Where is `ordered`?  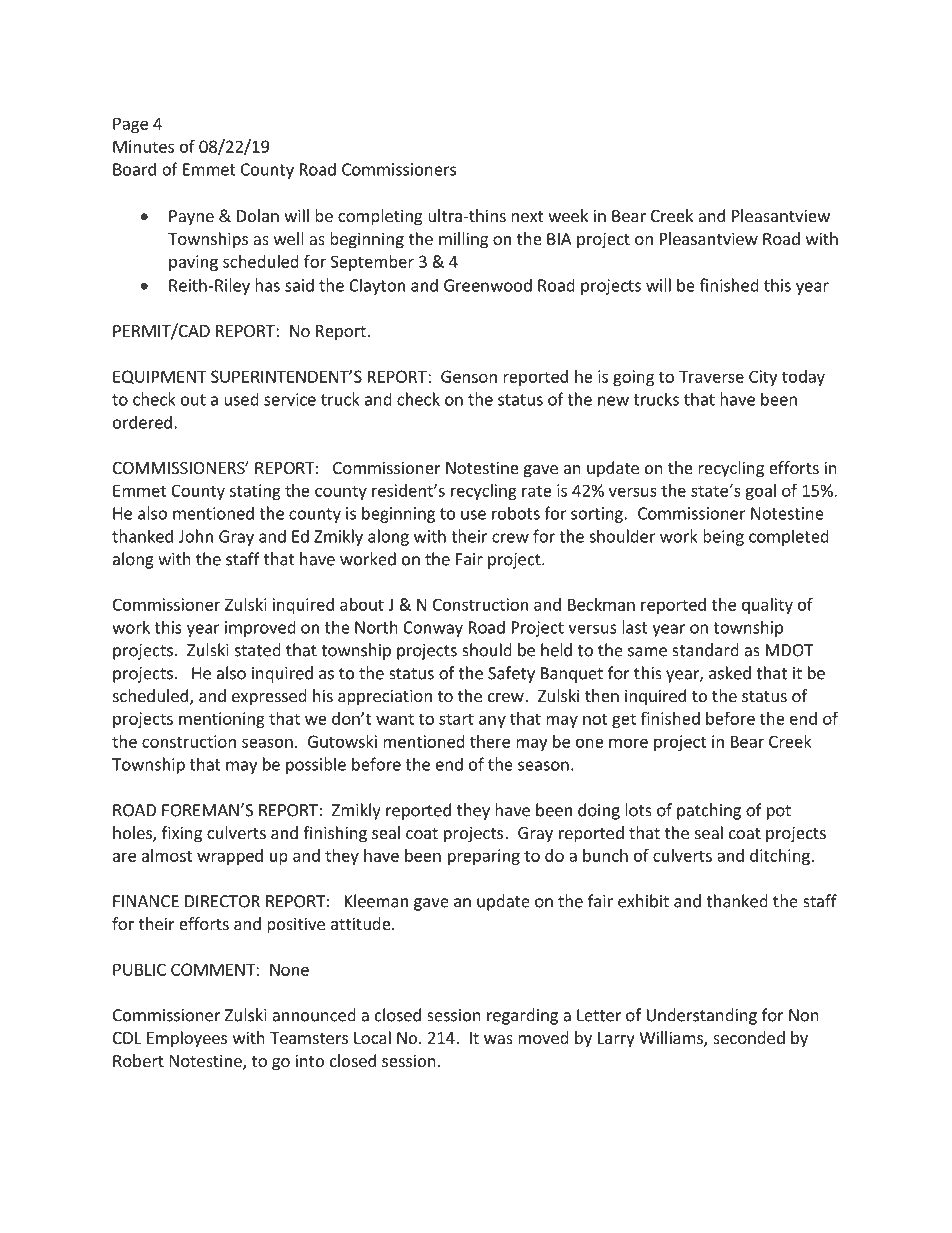 ordered is located at coordinates (142, 422).
